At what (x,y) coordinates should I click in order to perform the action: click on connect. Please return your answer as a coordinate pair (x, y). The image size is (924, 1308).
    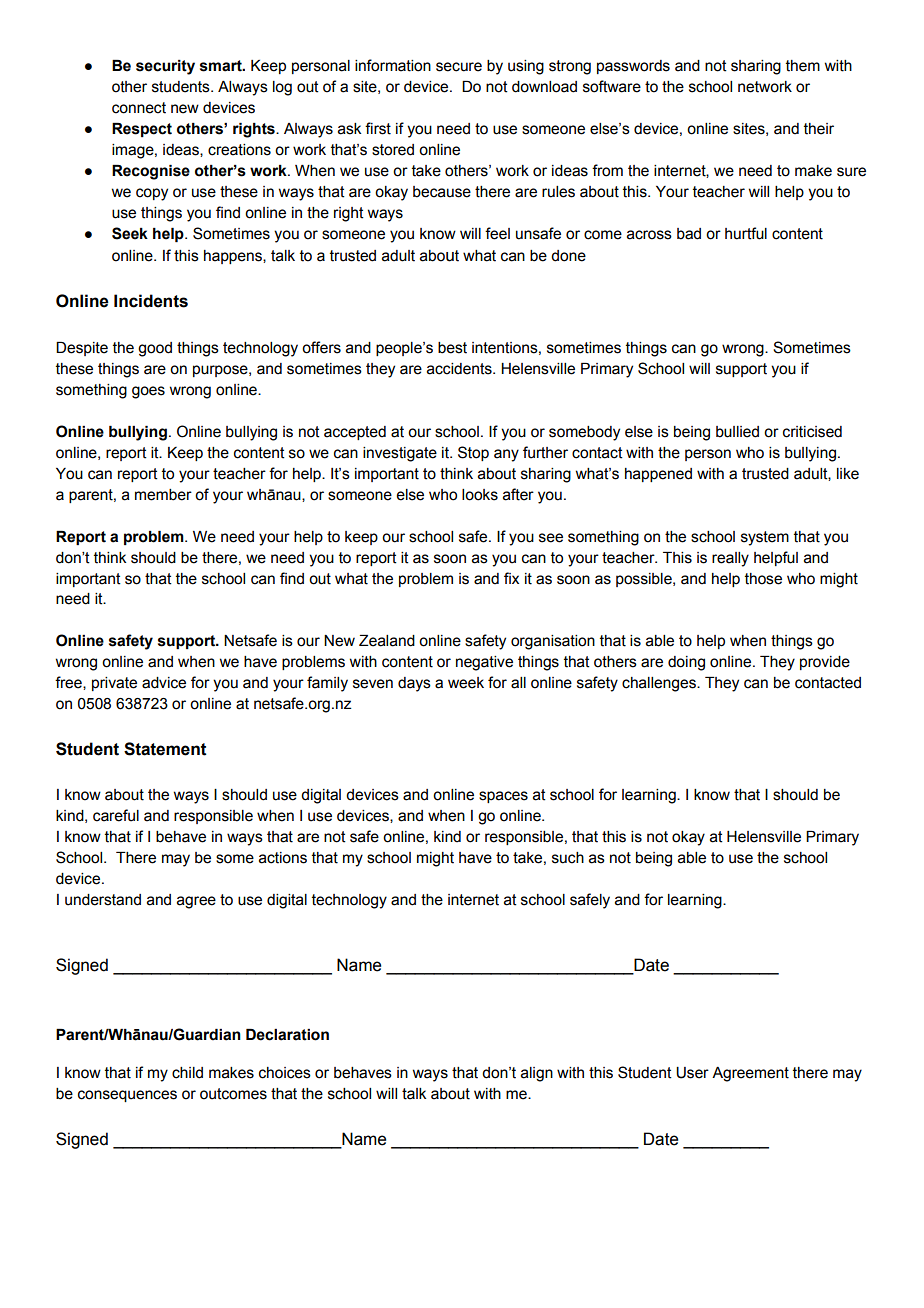
    Looking at the image, I should click on (139, 108).
